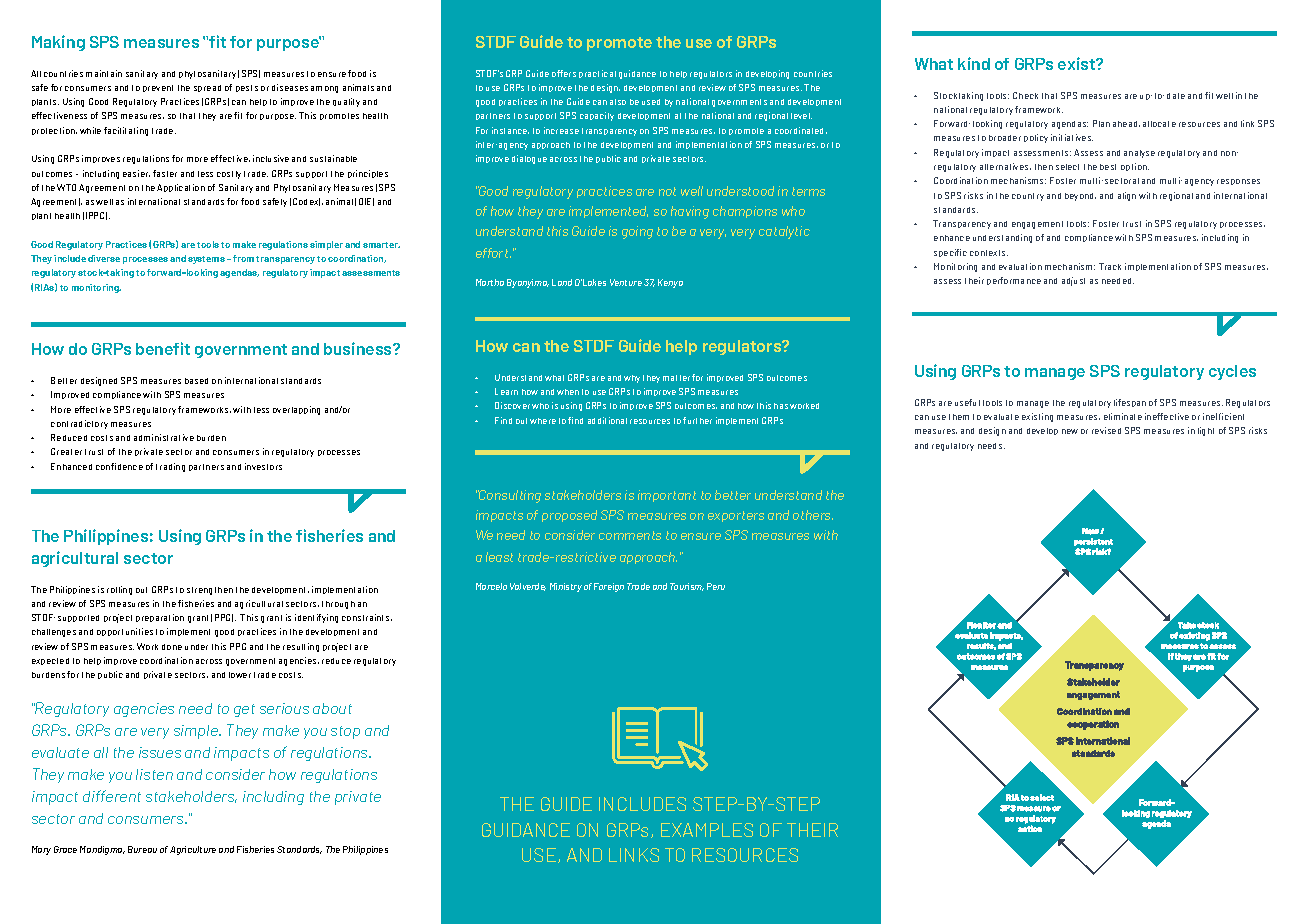 Image resolution: width=1308 pixels, height=924 pixels. Describe the element at coordinates (597, 74) in the page. I see `practical` at that location.
